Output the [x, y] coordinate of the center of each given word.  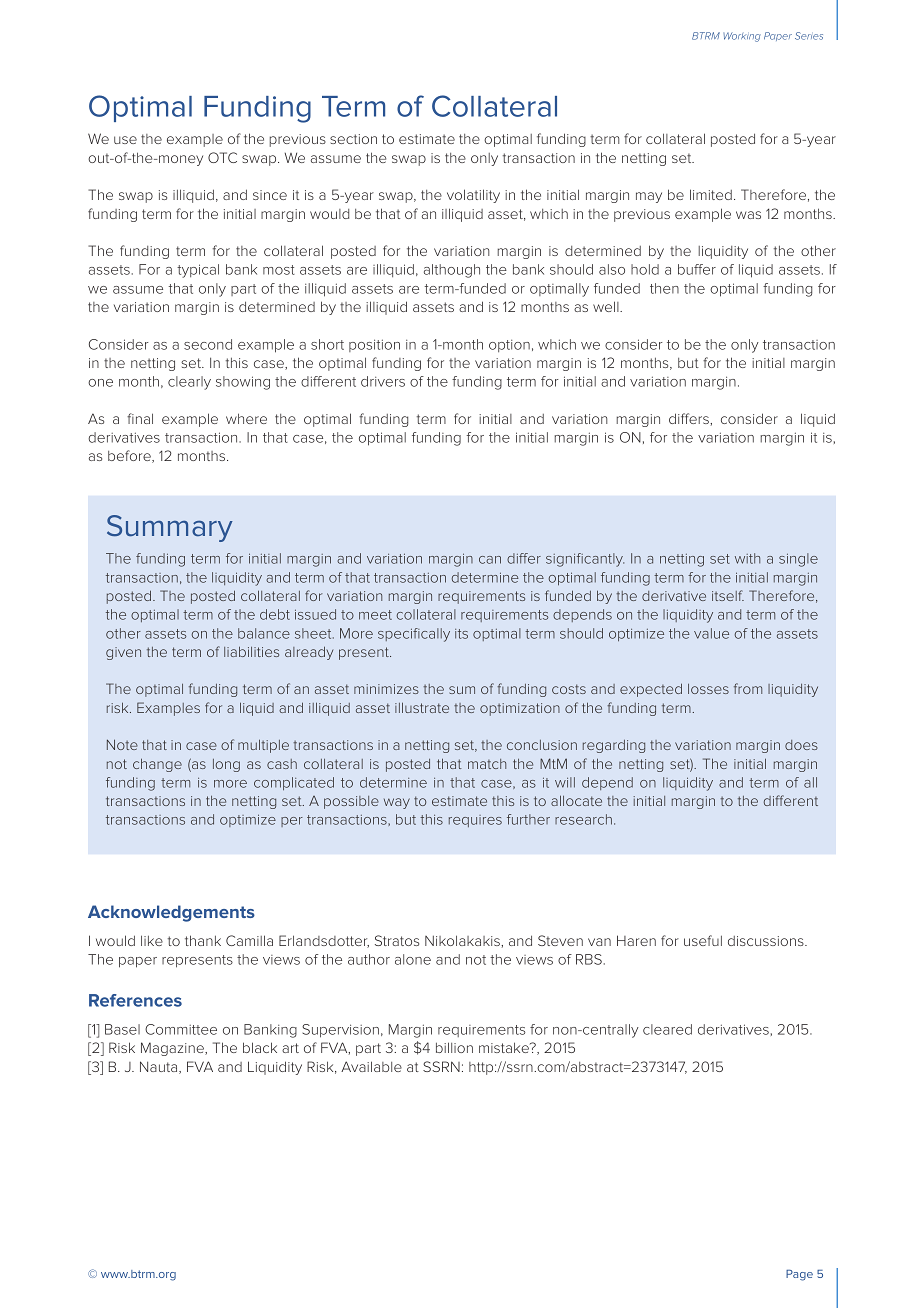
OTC [222, 157]
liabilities [251, 651]
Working [742, 37]
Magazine [173, 1049]
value [711, 633]
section [353, 139]
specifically [414, 635]
